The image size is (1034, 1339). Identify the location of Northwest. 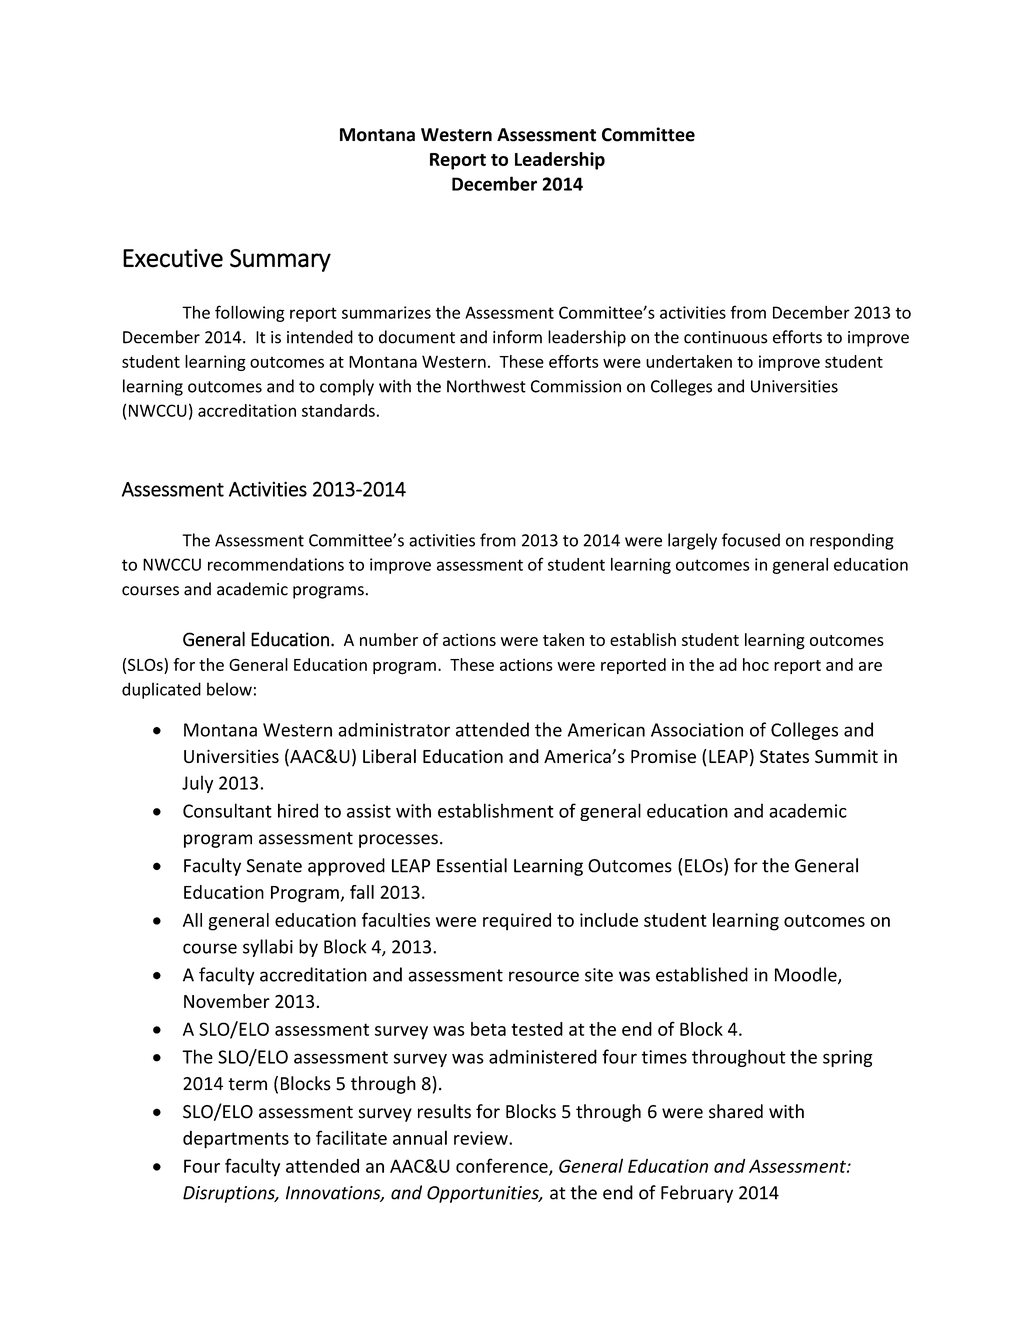
(486, 386).
